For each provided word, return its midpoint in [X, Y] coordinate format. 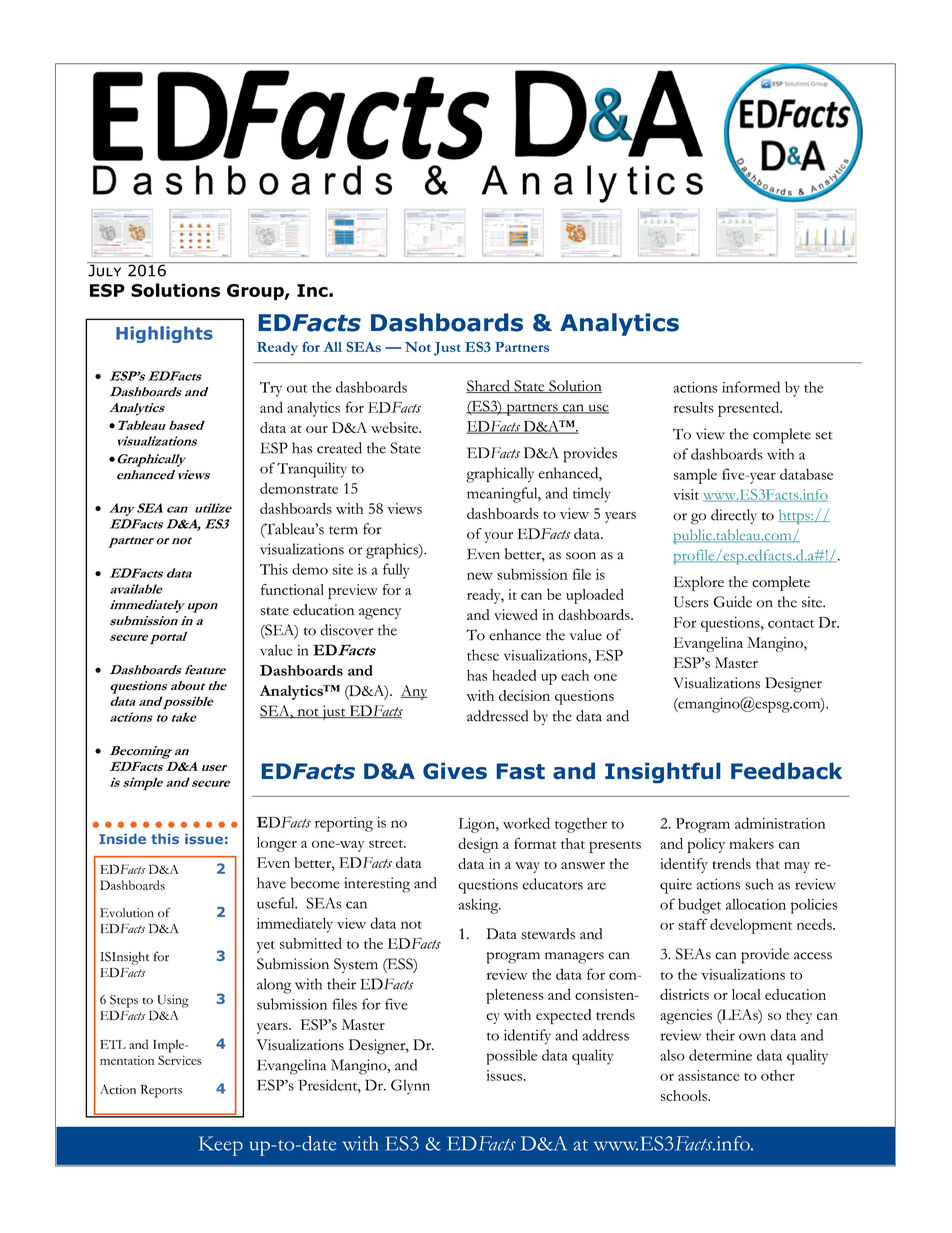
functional [292, 589]
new [480, 576]
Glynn [410, 1087]
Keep [221, 1146]
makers [751, 843]
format [535, 843]
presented [750, 409]
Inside [122, 839]
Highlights [164, 334]
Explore [699, 583]
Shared [489, 386]
